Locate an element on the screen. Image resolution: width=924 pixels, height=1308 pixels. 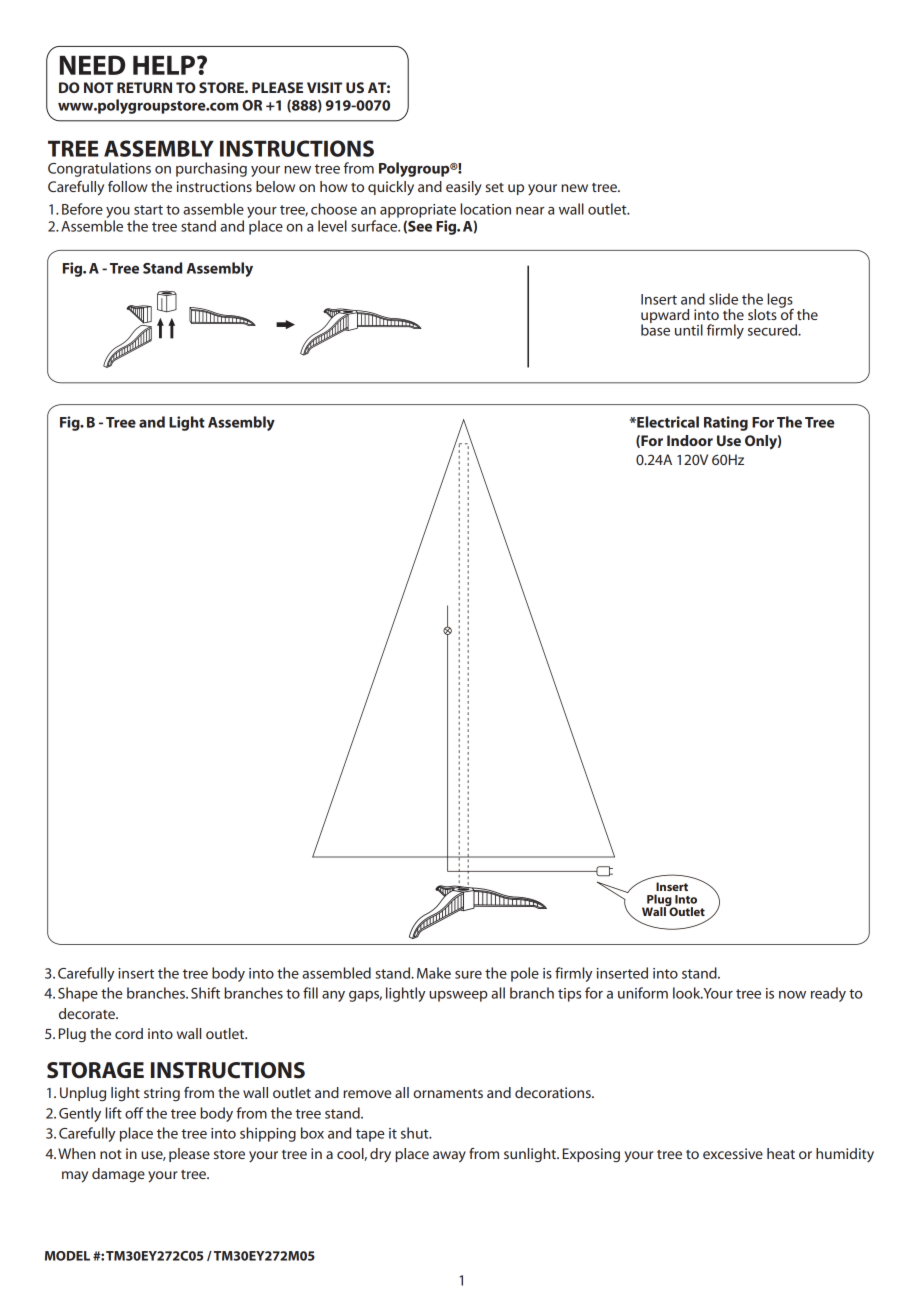
Electrical is located at coordinates (667, 422).
